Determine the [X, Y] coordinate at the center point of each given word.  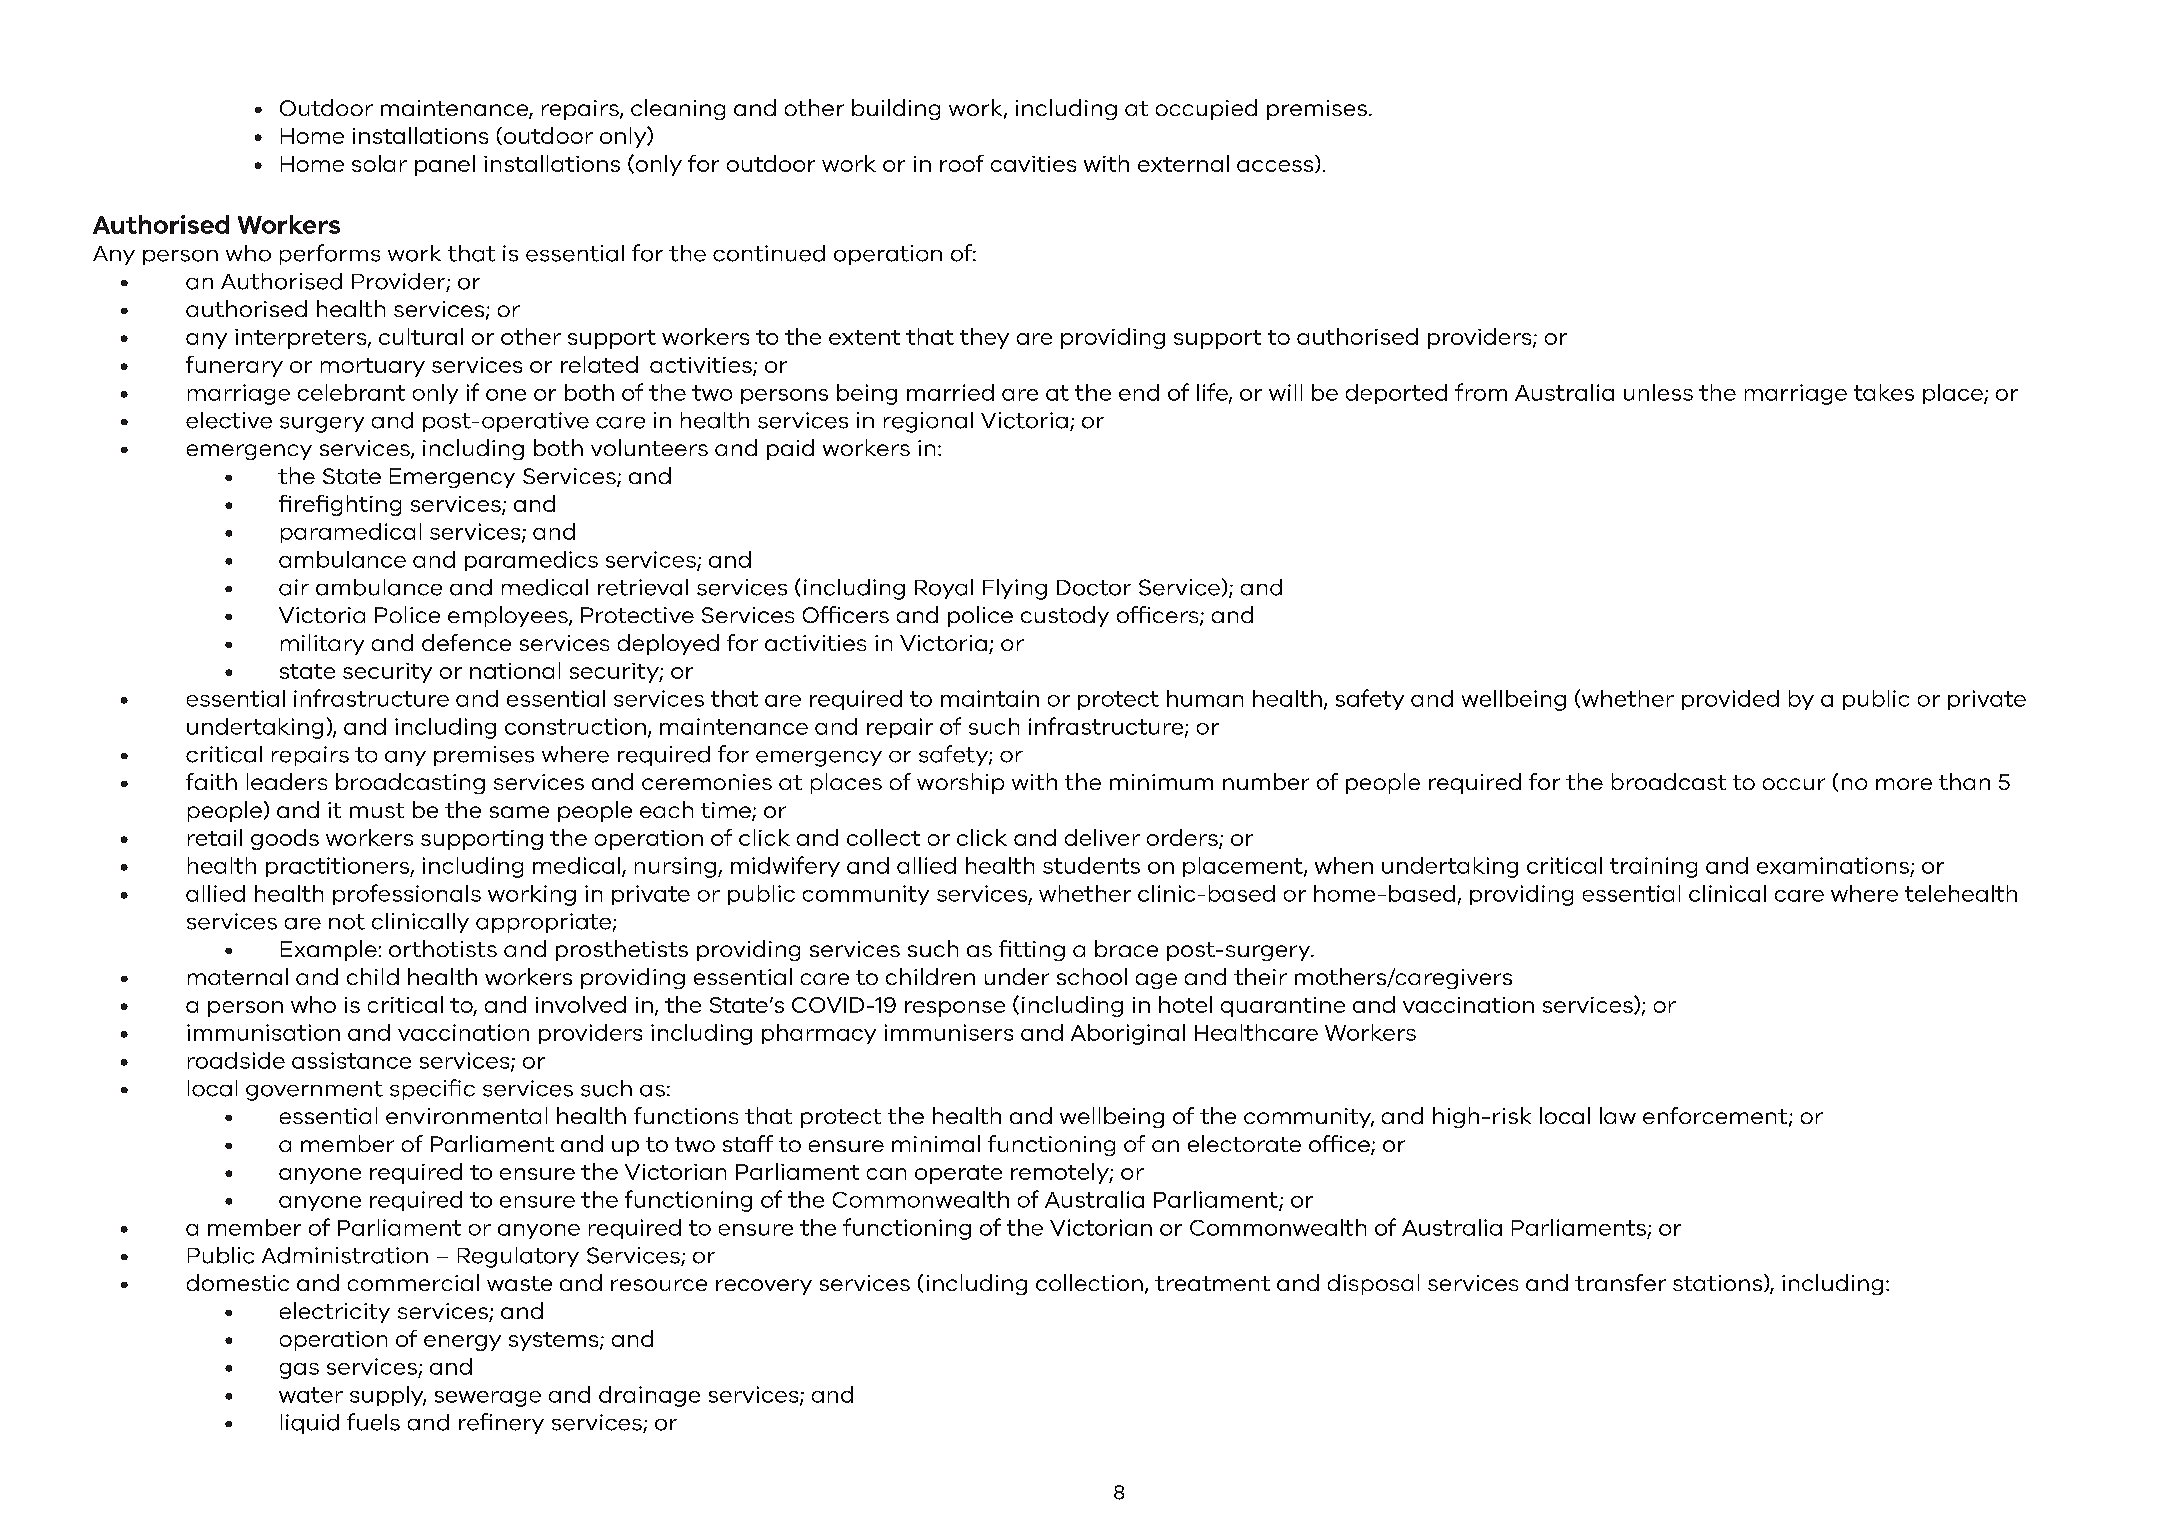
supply [388, 1396]
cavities [1033, 164]
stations [1719, 1283]
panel [445, 165]
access [1276, 166]
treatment [1212, 1283]
